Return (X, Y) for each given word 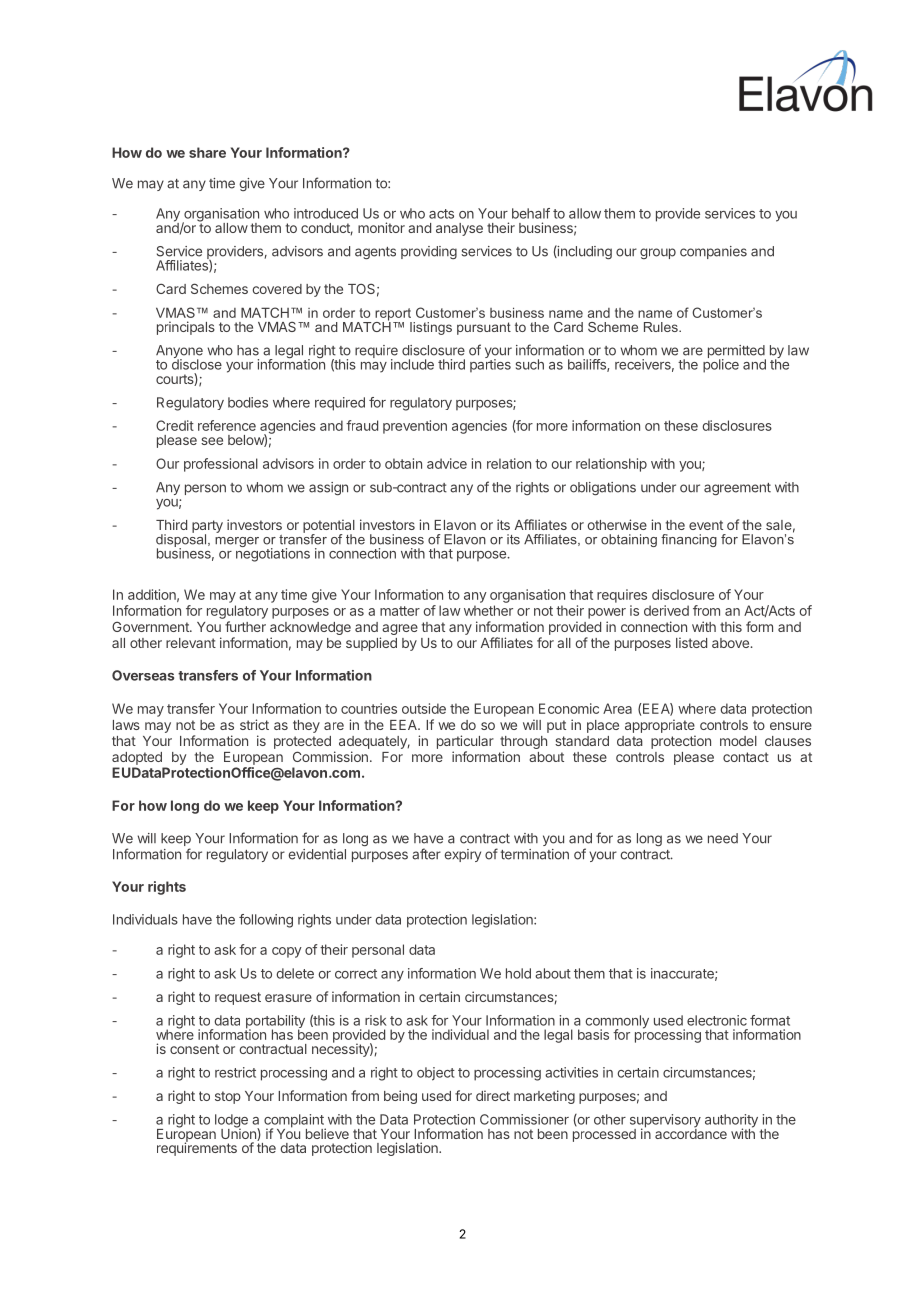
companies (713, 252)
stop (228, 1097)
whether (488, 610)
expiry (462, 855)
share (207, 152)
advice (447, 463)
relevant (191, 643)
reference (227, 425)
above (730, 643)
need (723, 838)
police (721, 365)
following (266, 921)
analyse (459, 229)
